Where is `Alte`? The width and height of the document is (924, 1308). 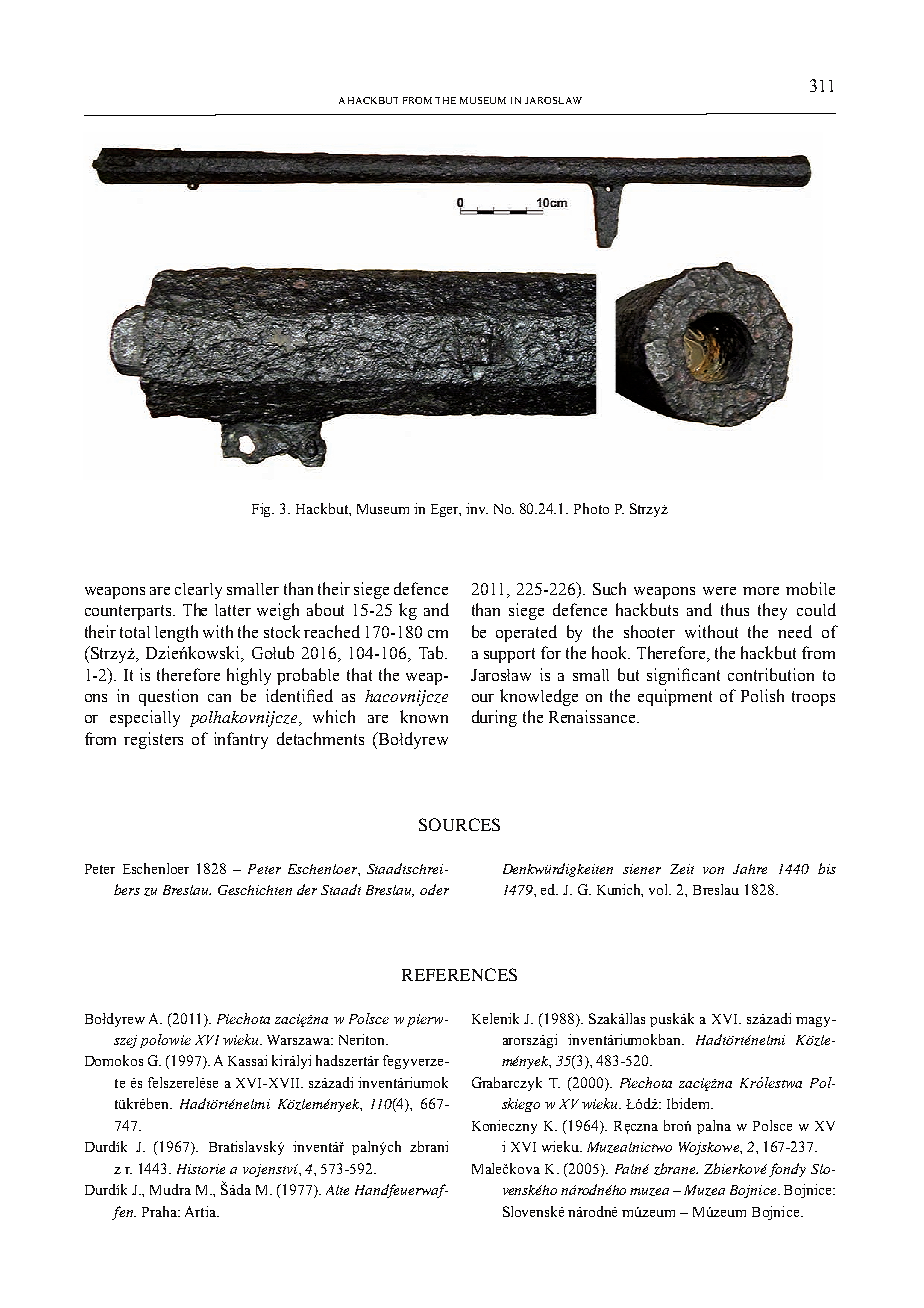
Alte is located at coordinates (337, 1190).
